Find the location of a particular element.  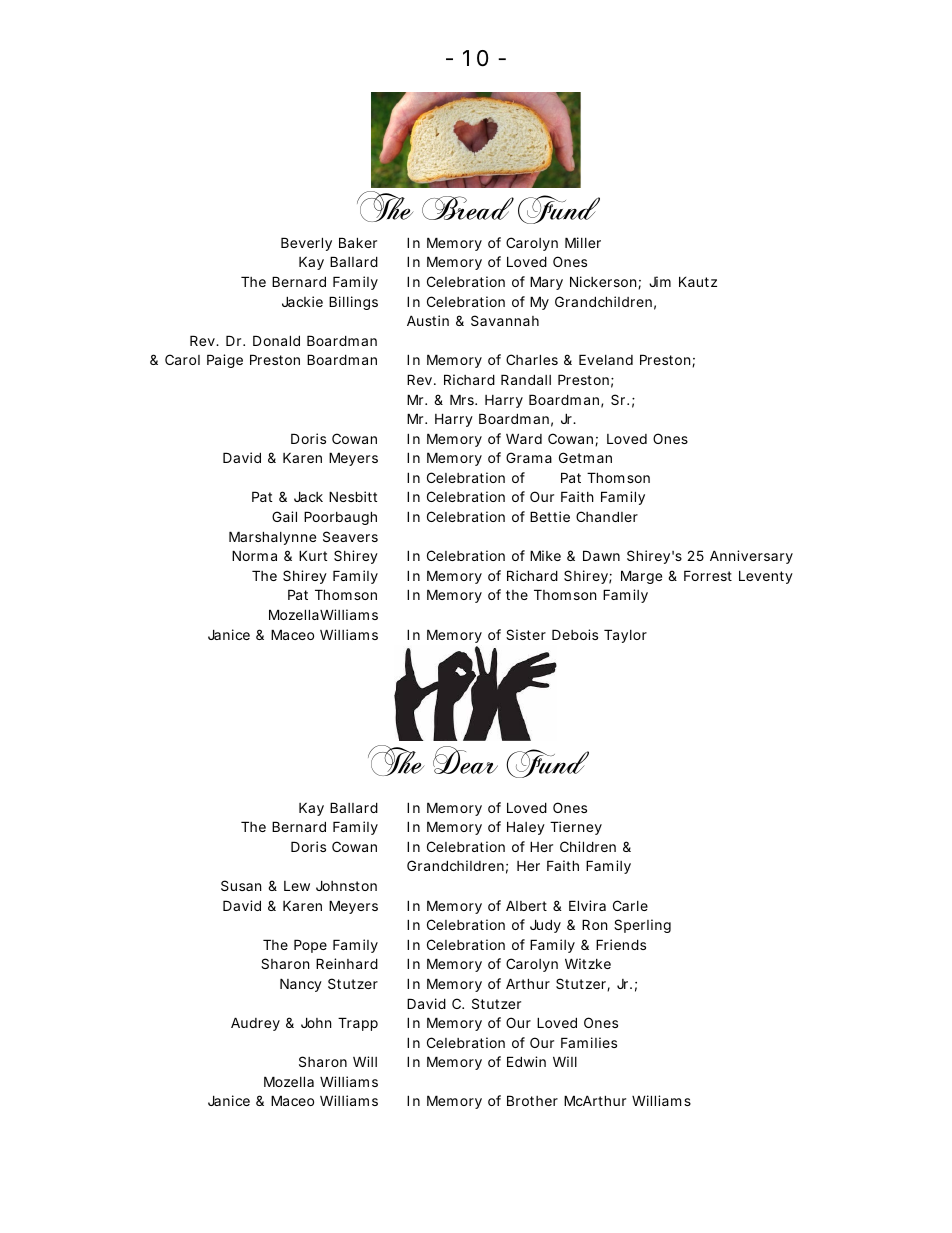

Nickerson is located at coordinates (603, 281).
